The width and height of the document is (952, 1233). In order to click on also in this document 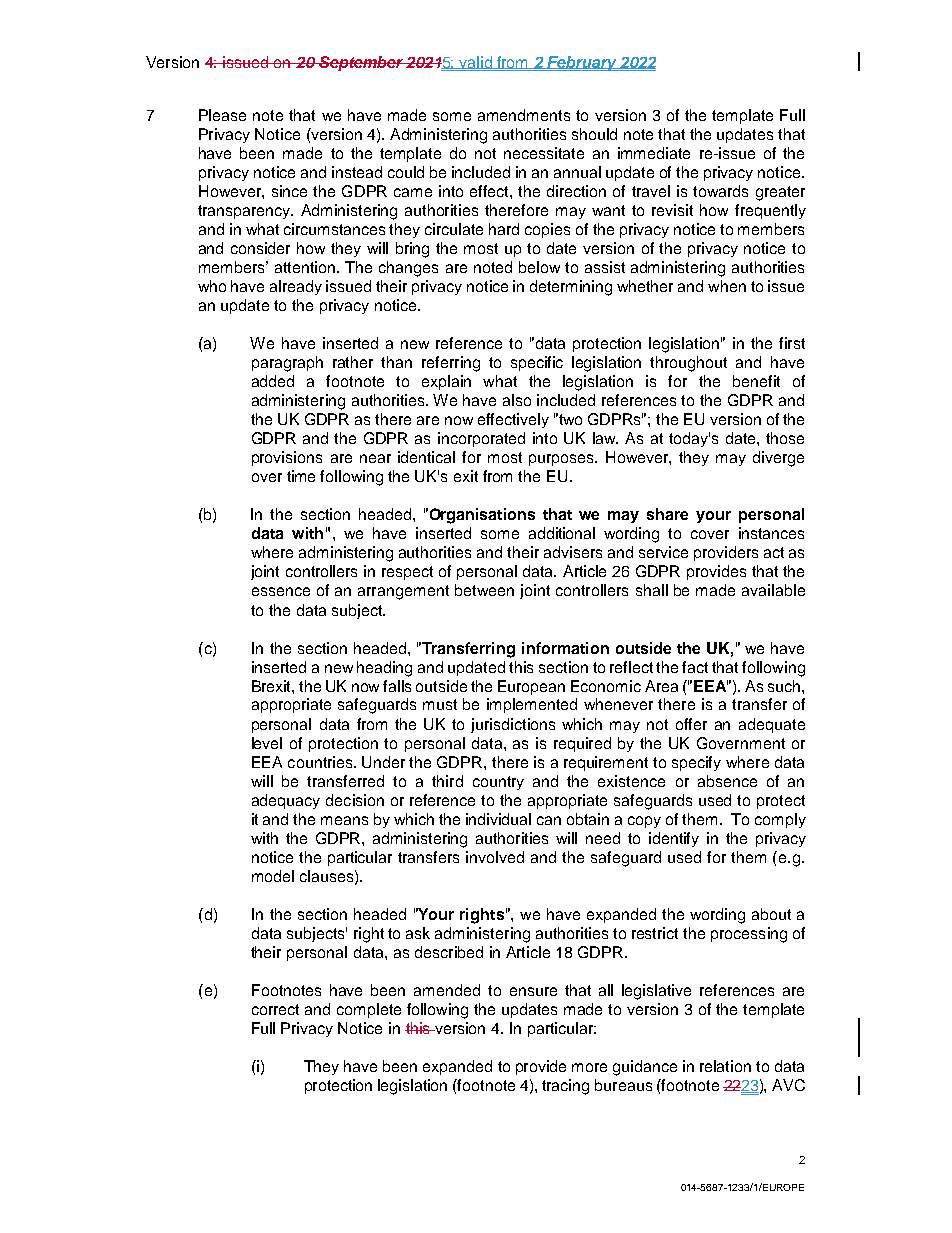, I will do `click(517, 400)`.
